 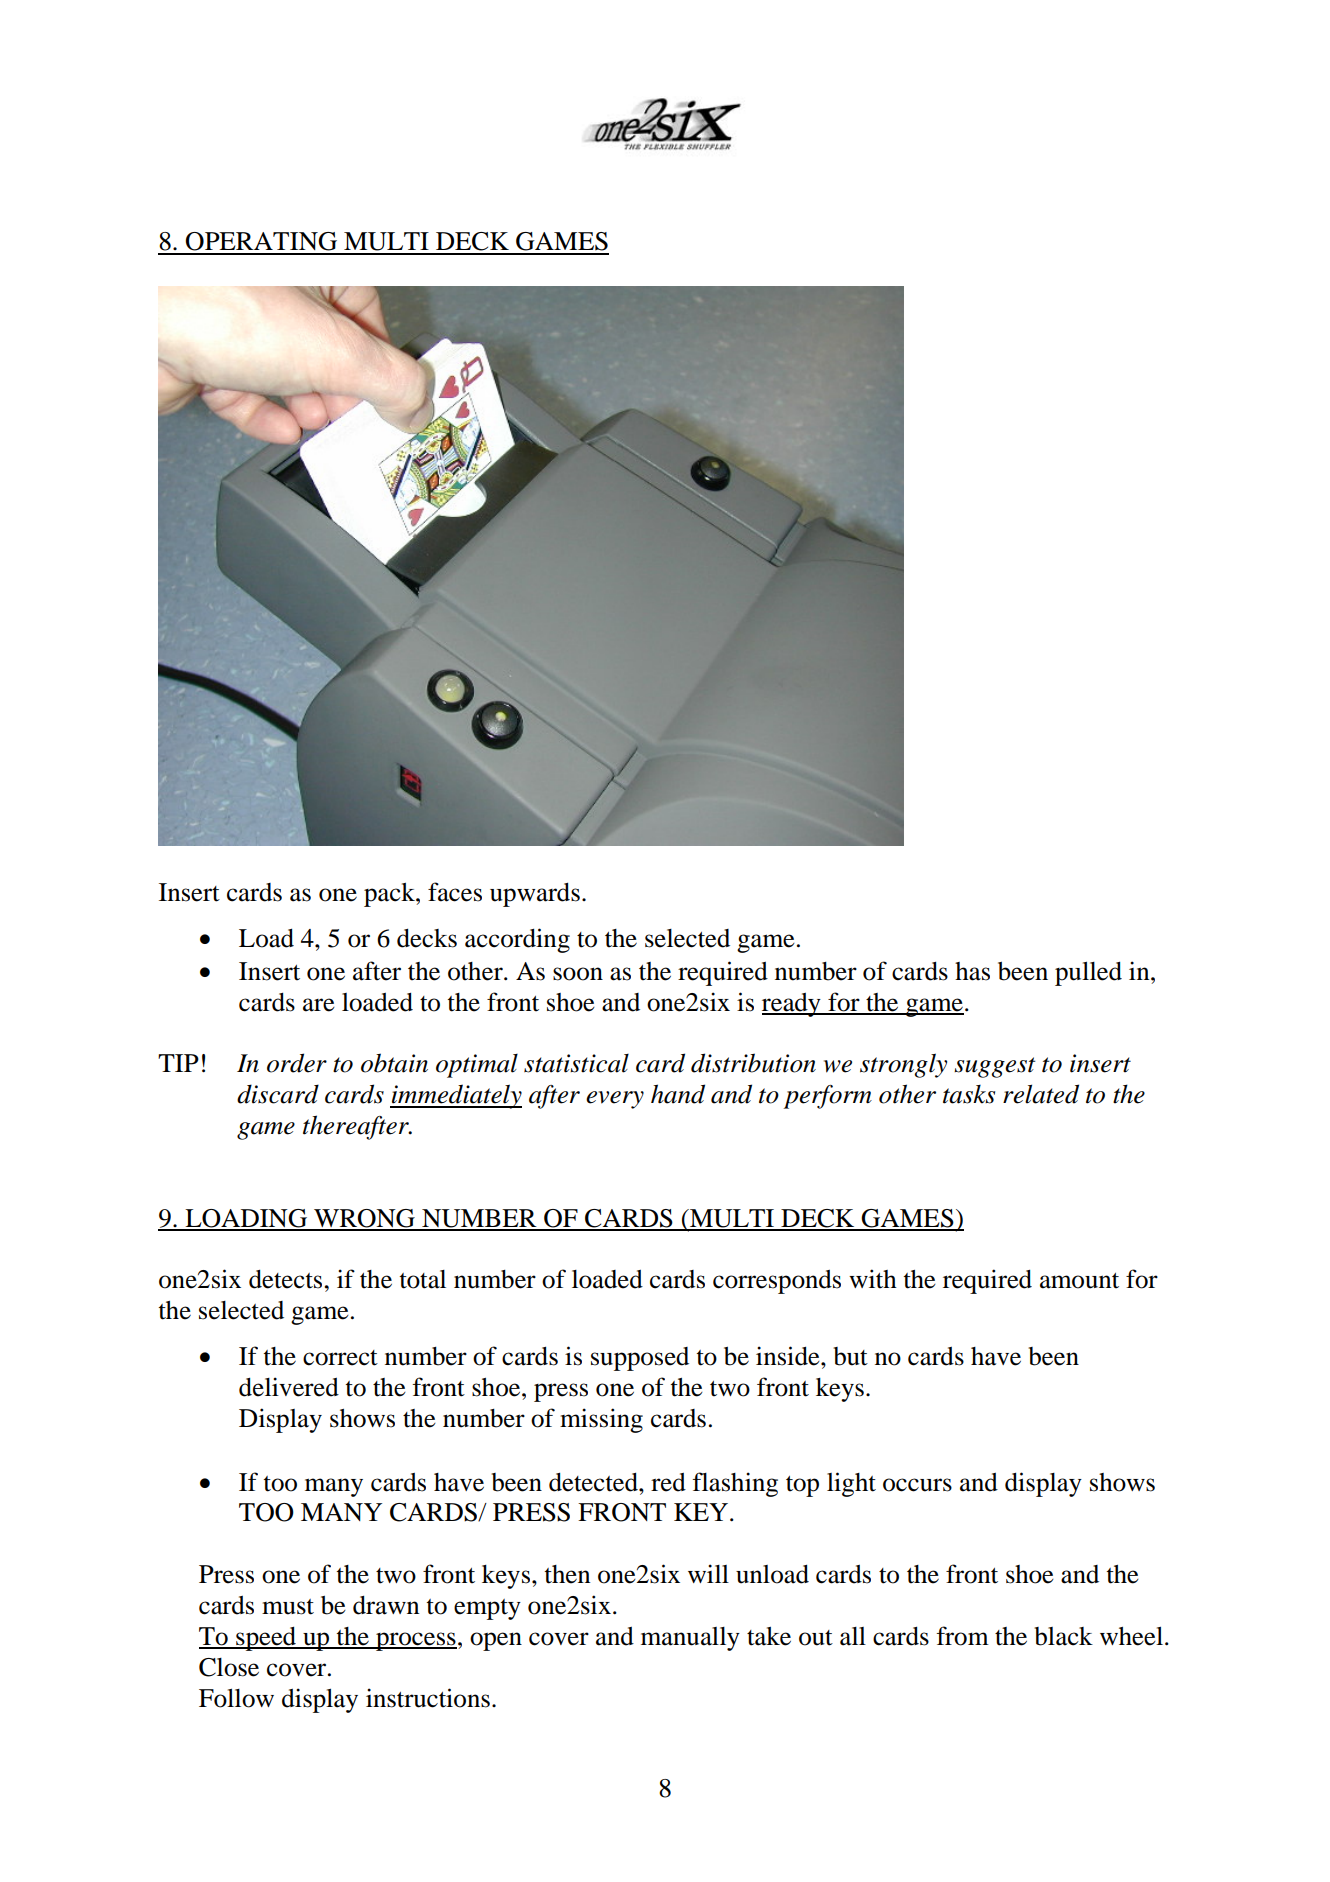 I want to click on upwards, so click(x=535, y=895).
